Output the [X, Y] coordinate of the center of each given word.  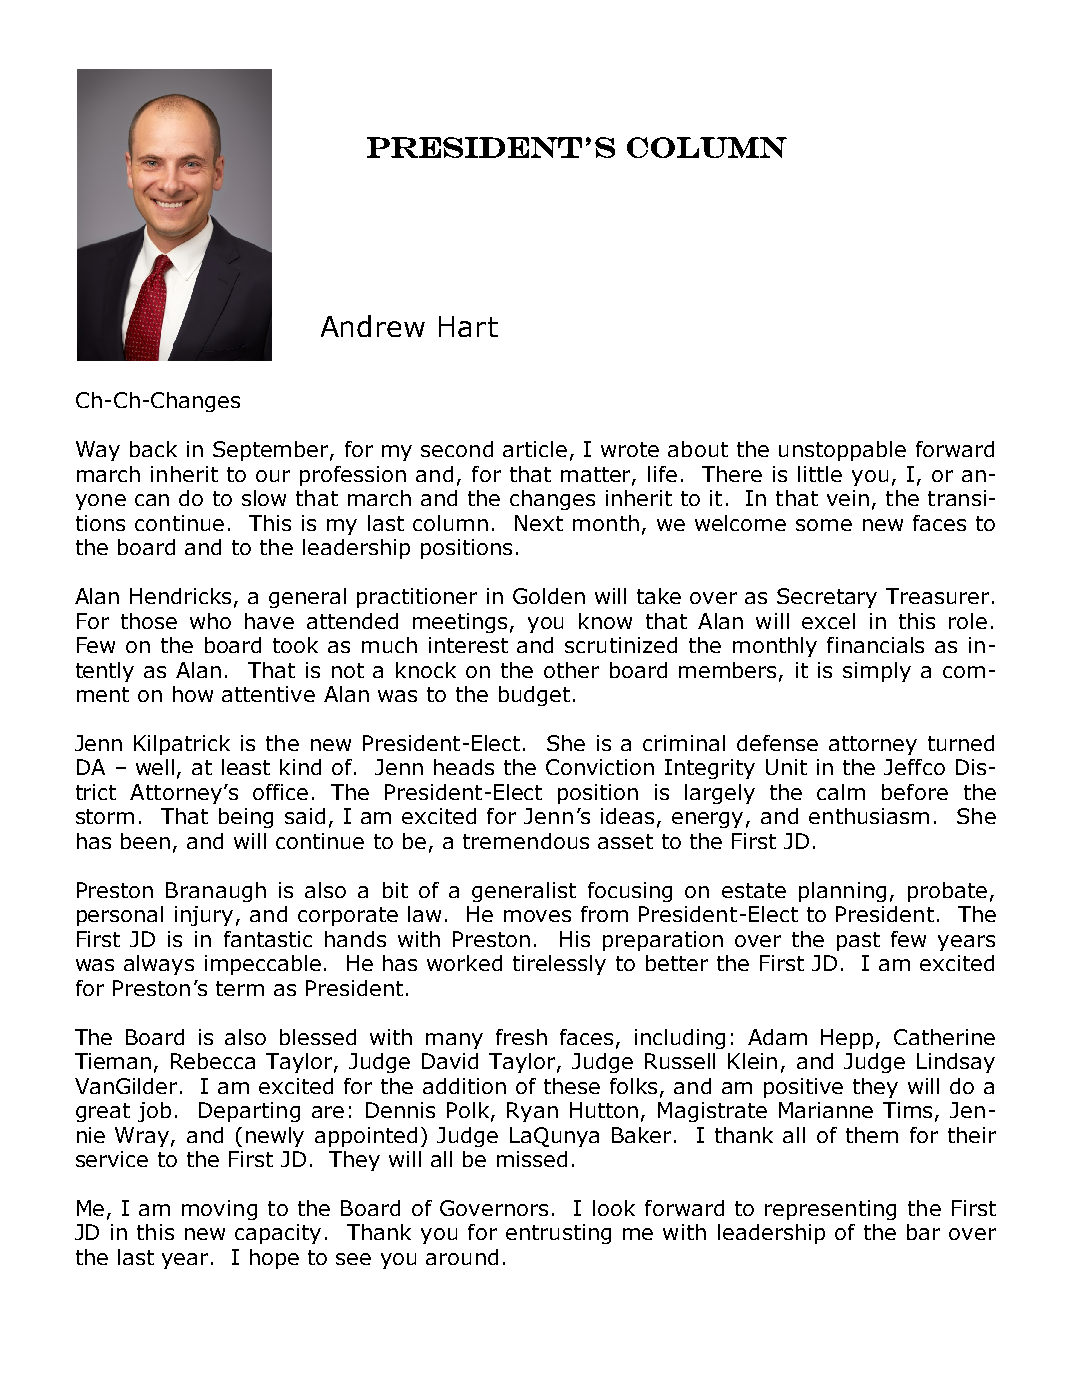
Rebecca [213, 1061]
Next [539, 523]
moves [537, 916]
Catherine [944, 1037]
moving [219, 1210]
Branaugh [216, 892]
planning [842, 892]
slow [264, 498]
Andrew [373, 326]
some [824, 525]
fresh [521, 1037]
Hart [468, 326]
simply [877, 672]
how [193, 694]
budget [534, 696]
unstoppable [842, 451]
